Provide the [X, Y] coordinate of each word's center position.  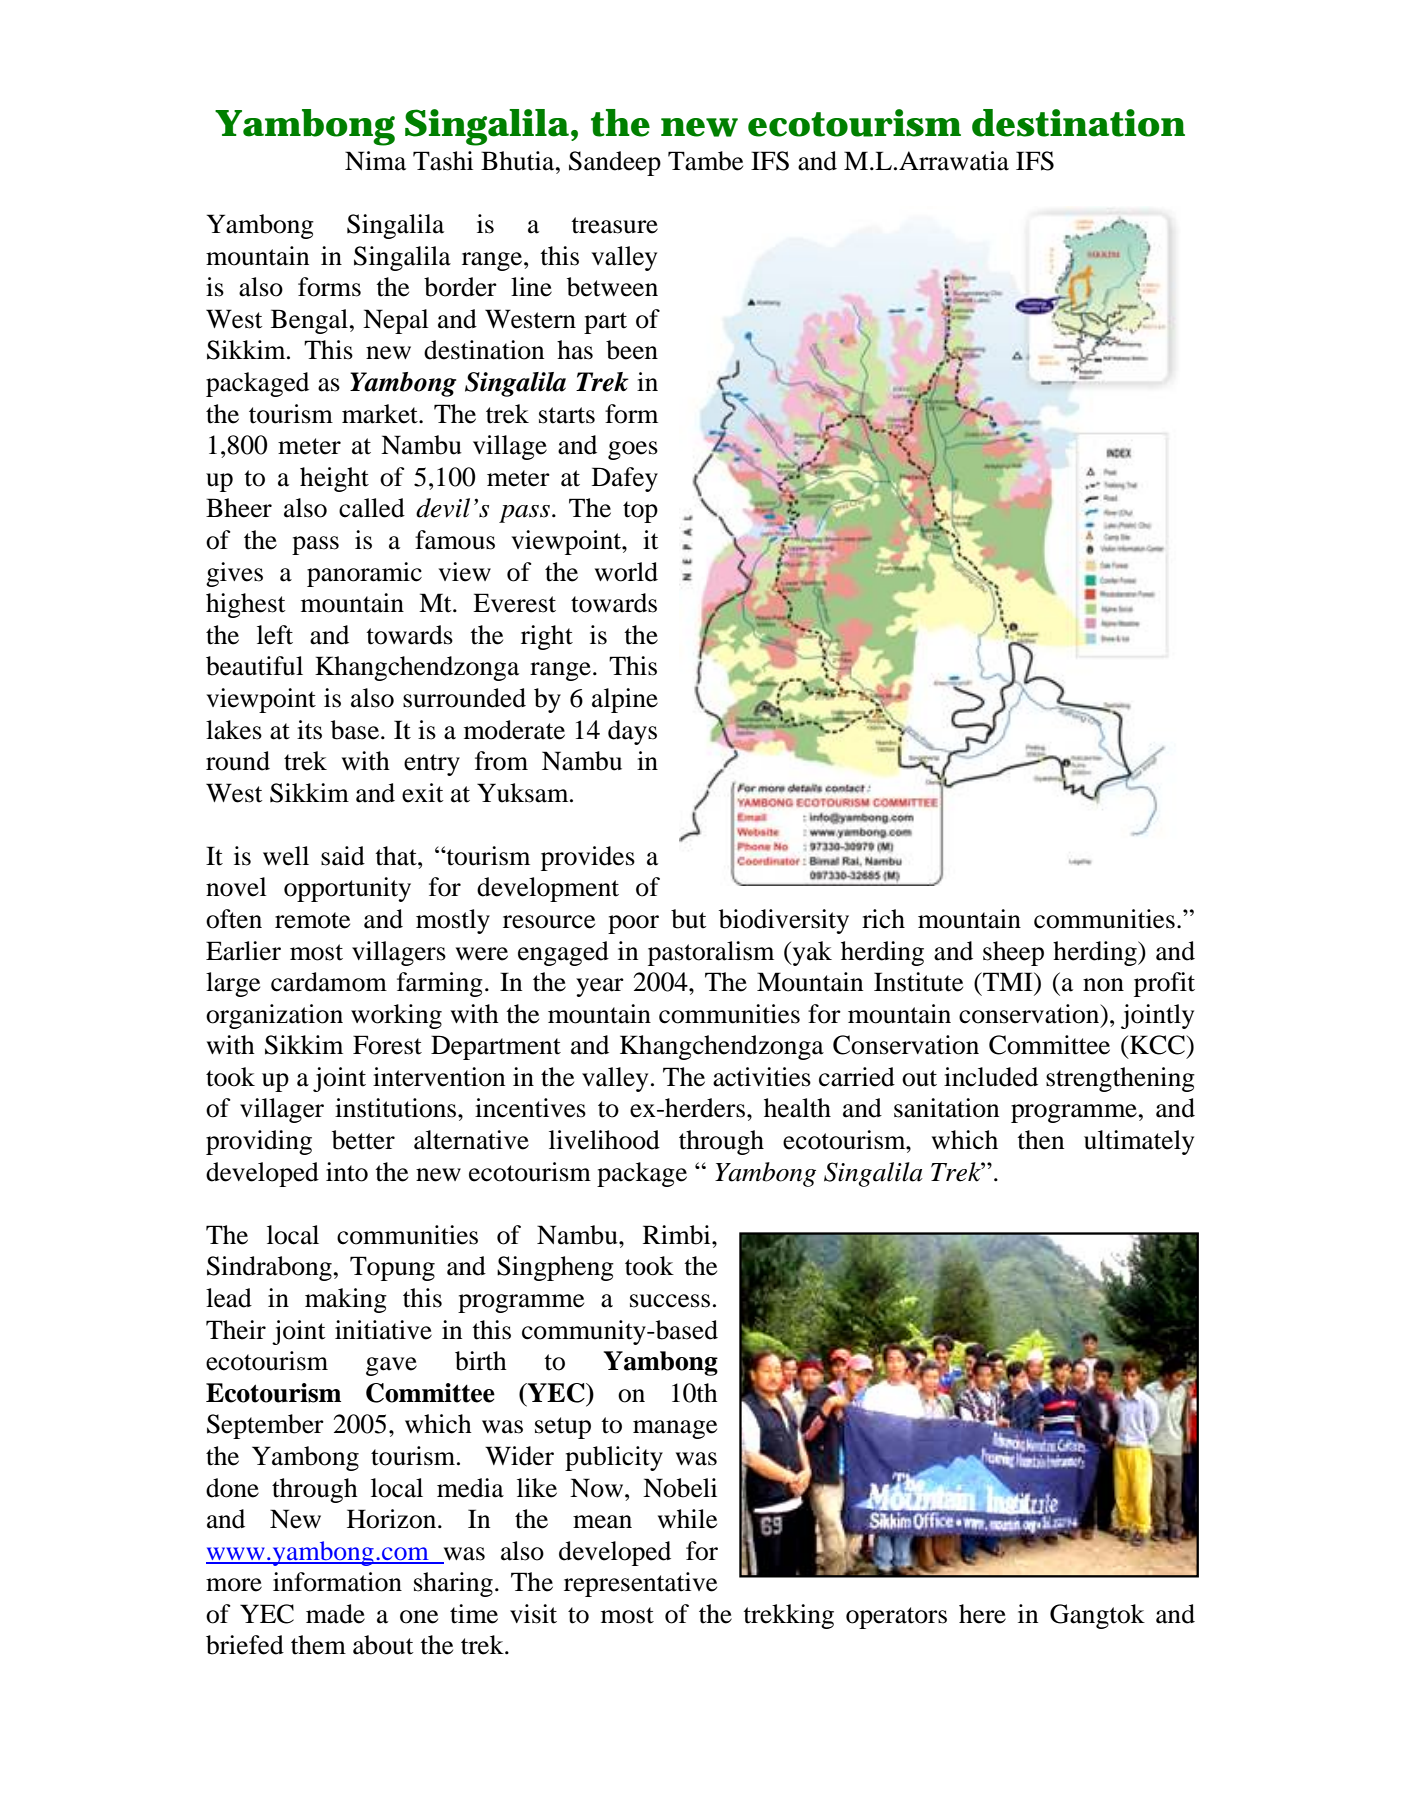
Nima [375, 161]
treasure [614, 225]
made [335, 1614]
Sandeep [615, 163]
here [982, 1614]
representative [640, 1584]
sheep [1013, 953]
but [689, 919]
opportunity [347, 889]
